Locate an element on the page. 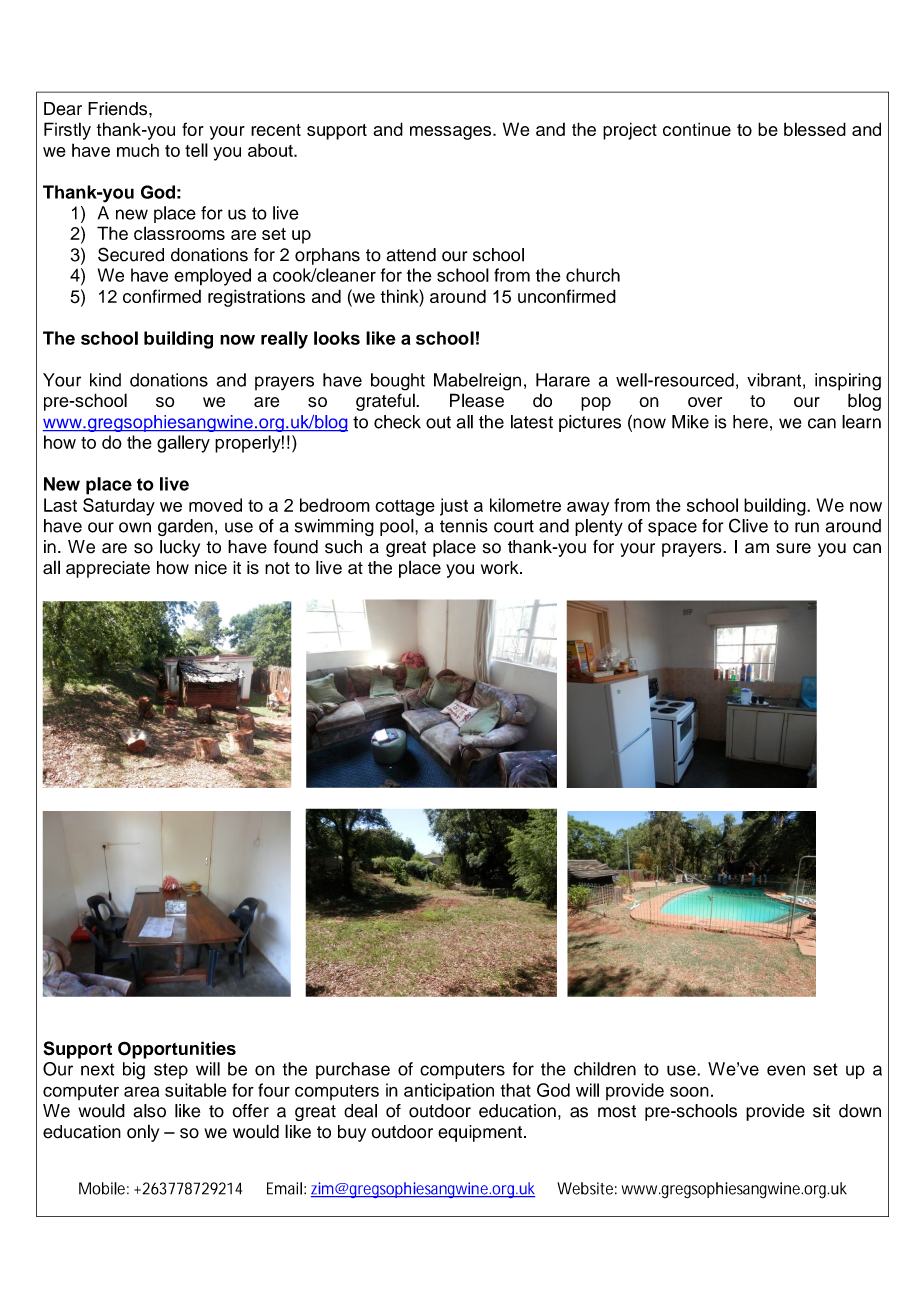  blessed is located at coordinates (815, 129).
